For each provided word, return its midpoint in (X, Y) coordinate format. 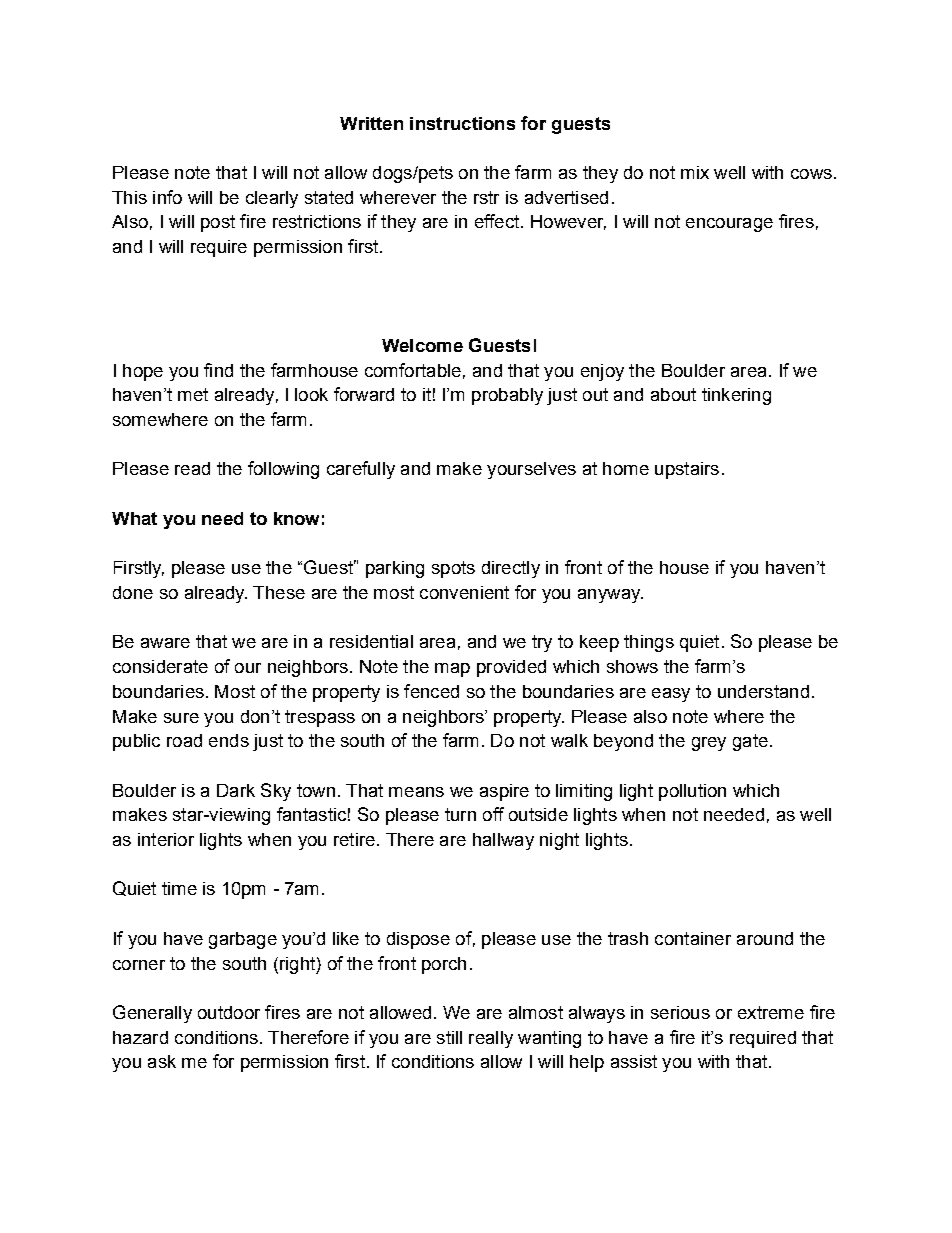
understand (763, 691)
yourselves (531, 470)
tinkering (736, 396)
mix (695, 172)
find (218, 370)
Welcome (422, 345)
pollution (692, 792)
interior (166, 839)
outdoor (229, 1012)
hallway (503, 841)
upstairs (687, 470)
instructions (462, 123)
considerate (160, 666)
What (134, 518)
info (167, 197)
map (452, 670)
